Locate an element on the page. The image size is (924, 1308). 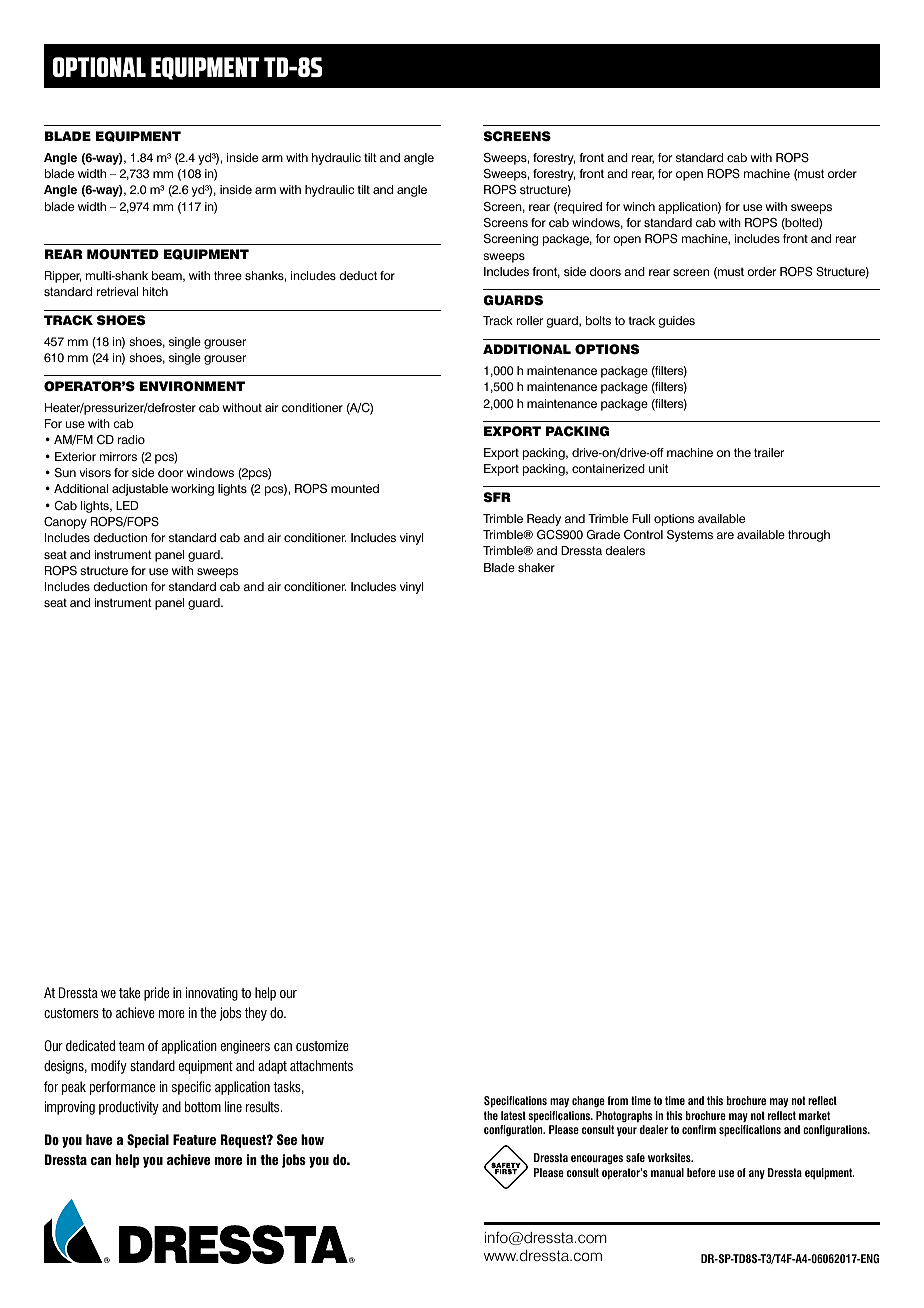
roller is located at coordinates (530, 320).
